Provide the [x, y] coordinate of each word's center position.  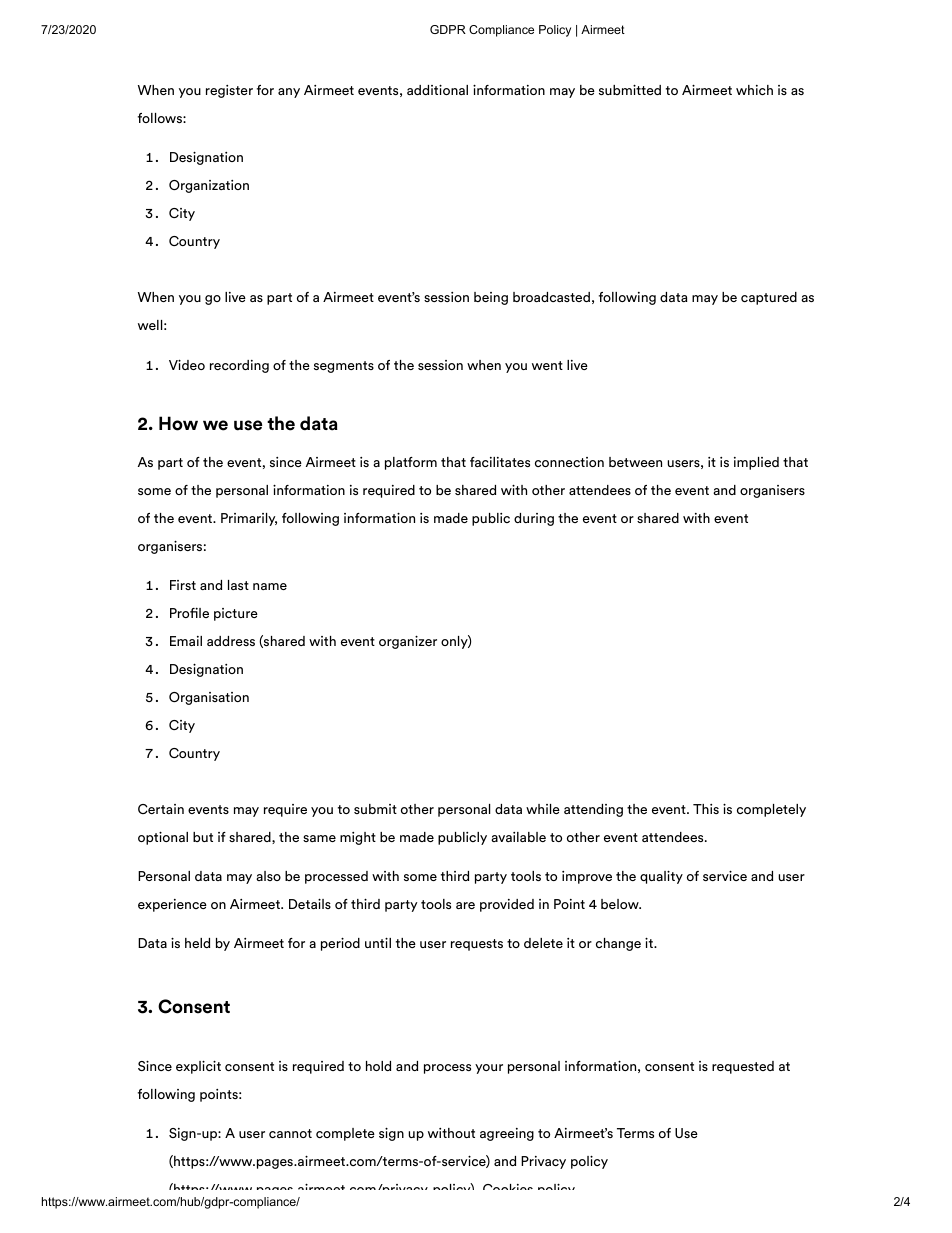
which [754, 90]
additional [437, 89]
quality [661, 877]
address [231, 641]
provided [507, 905]
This [706, 809]
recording [239, 366]
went [547, 365]
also [268, 876]
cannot [290, 1133]
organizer [408, 642]
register [229, 91]
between [635, 462]
